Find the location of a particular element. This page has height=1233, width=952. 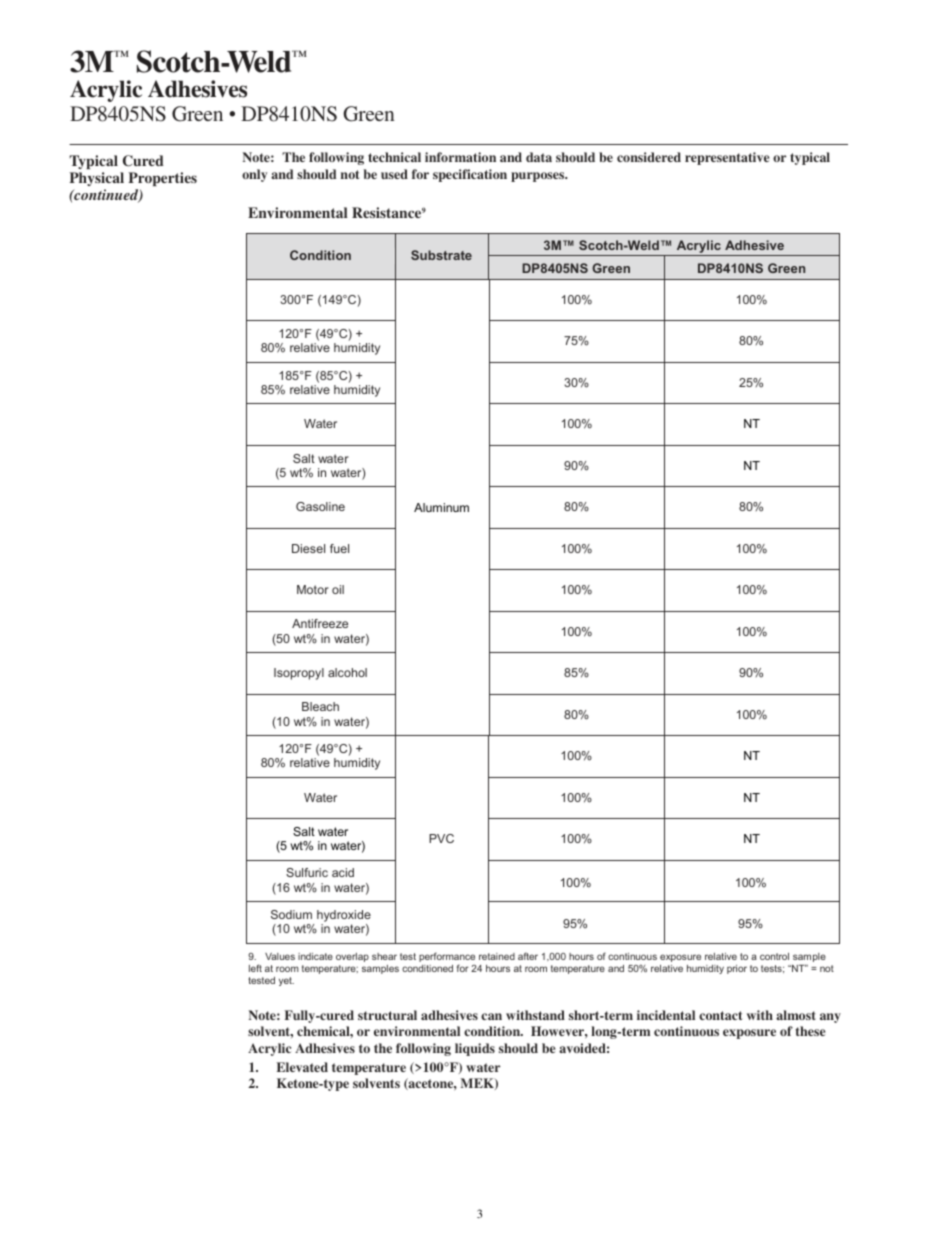

PVC is located at coordinates (441, 838).
